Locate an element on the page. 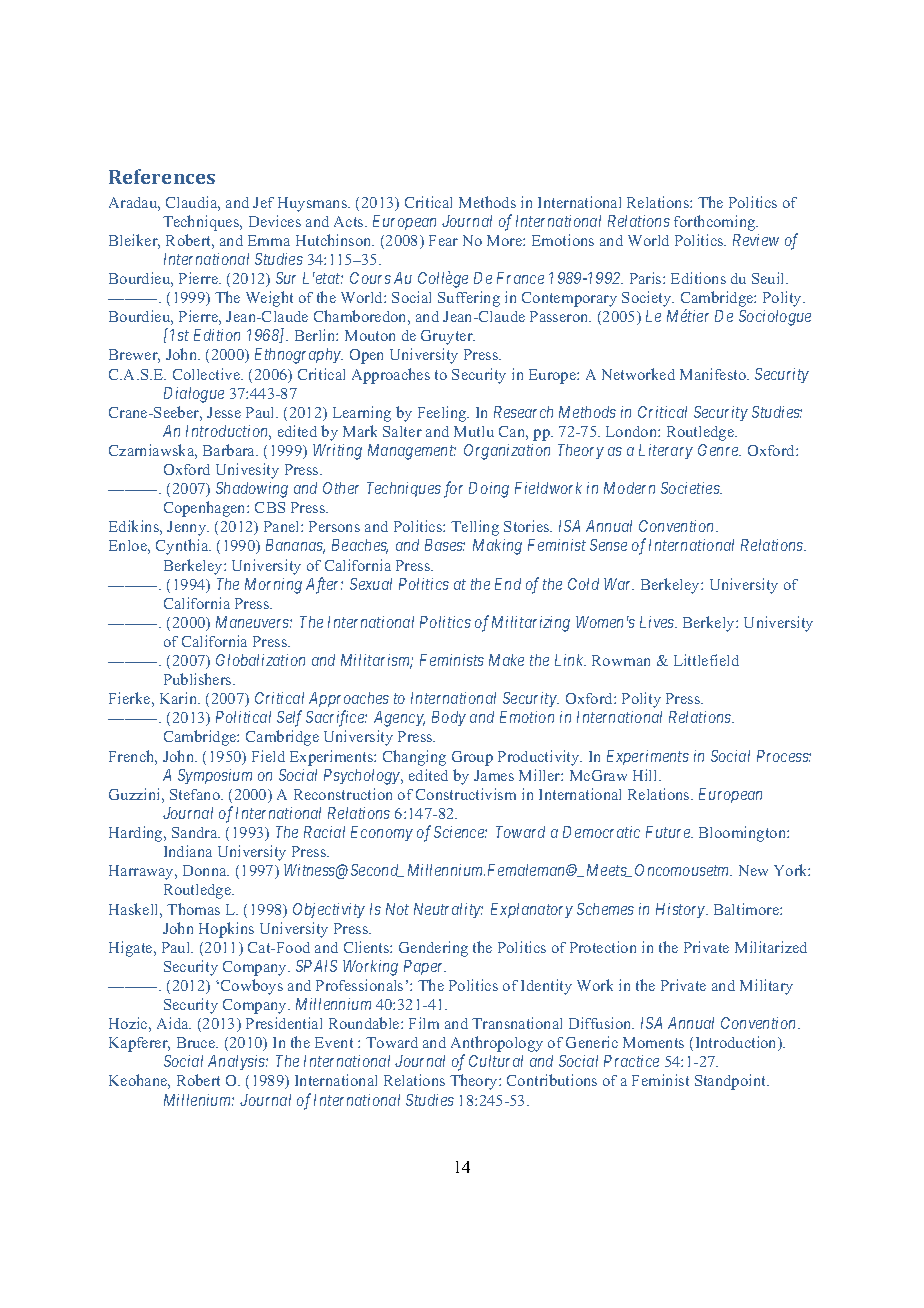 Image resolution: width=924 pixels, height=1308 pixels. Political is located at coordinates (243, 717).
